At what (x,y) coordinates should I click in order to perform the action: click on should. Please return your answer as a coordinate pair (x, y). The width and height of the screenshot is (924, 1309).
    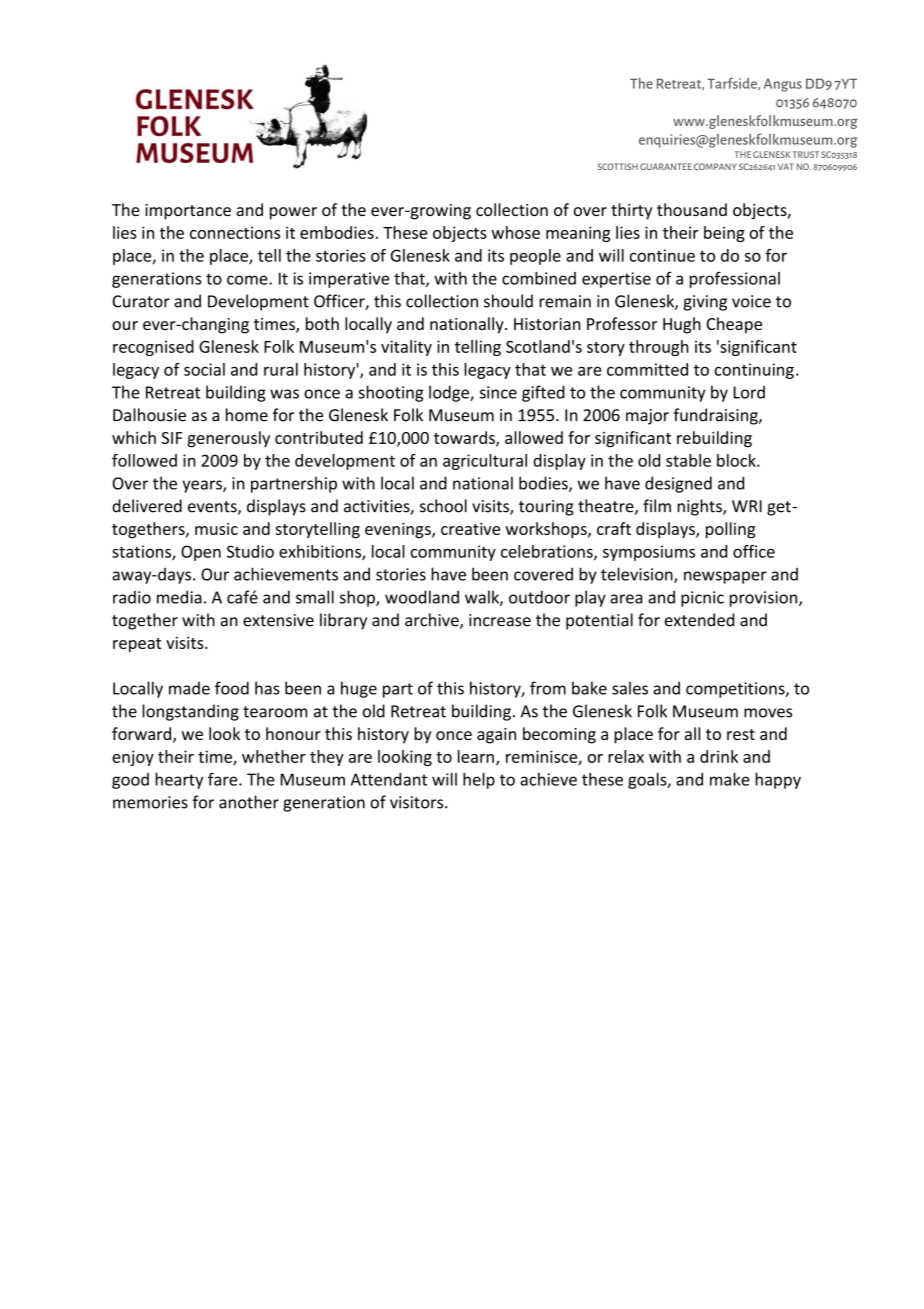
    Looking at the image, I should click on (508, 301).
